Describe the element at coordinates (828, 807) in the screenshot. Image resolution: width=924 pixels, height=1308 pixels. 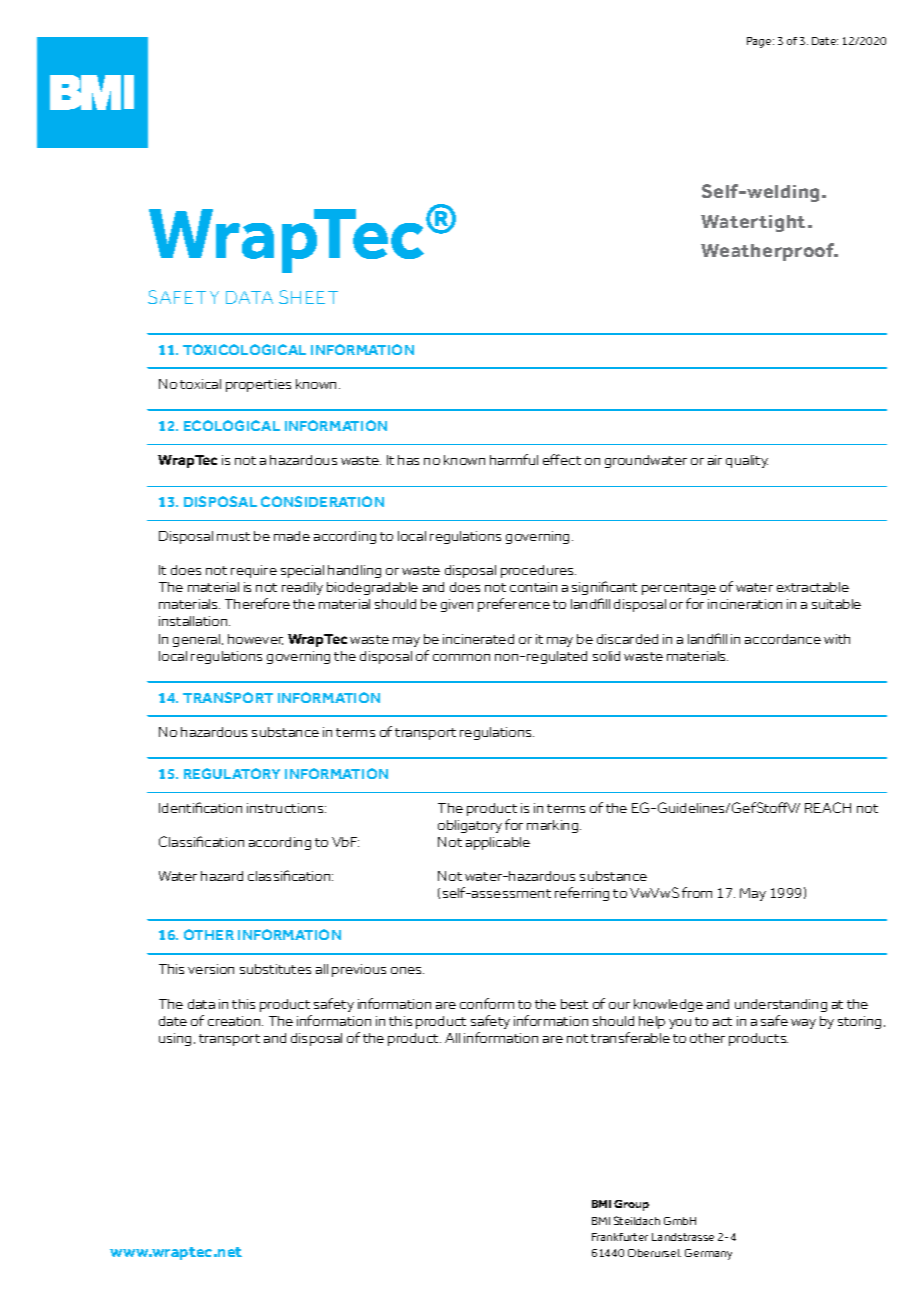
I see `REACH` at that location.
